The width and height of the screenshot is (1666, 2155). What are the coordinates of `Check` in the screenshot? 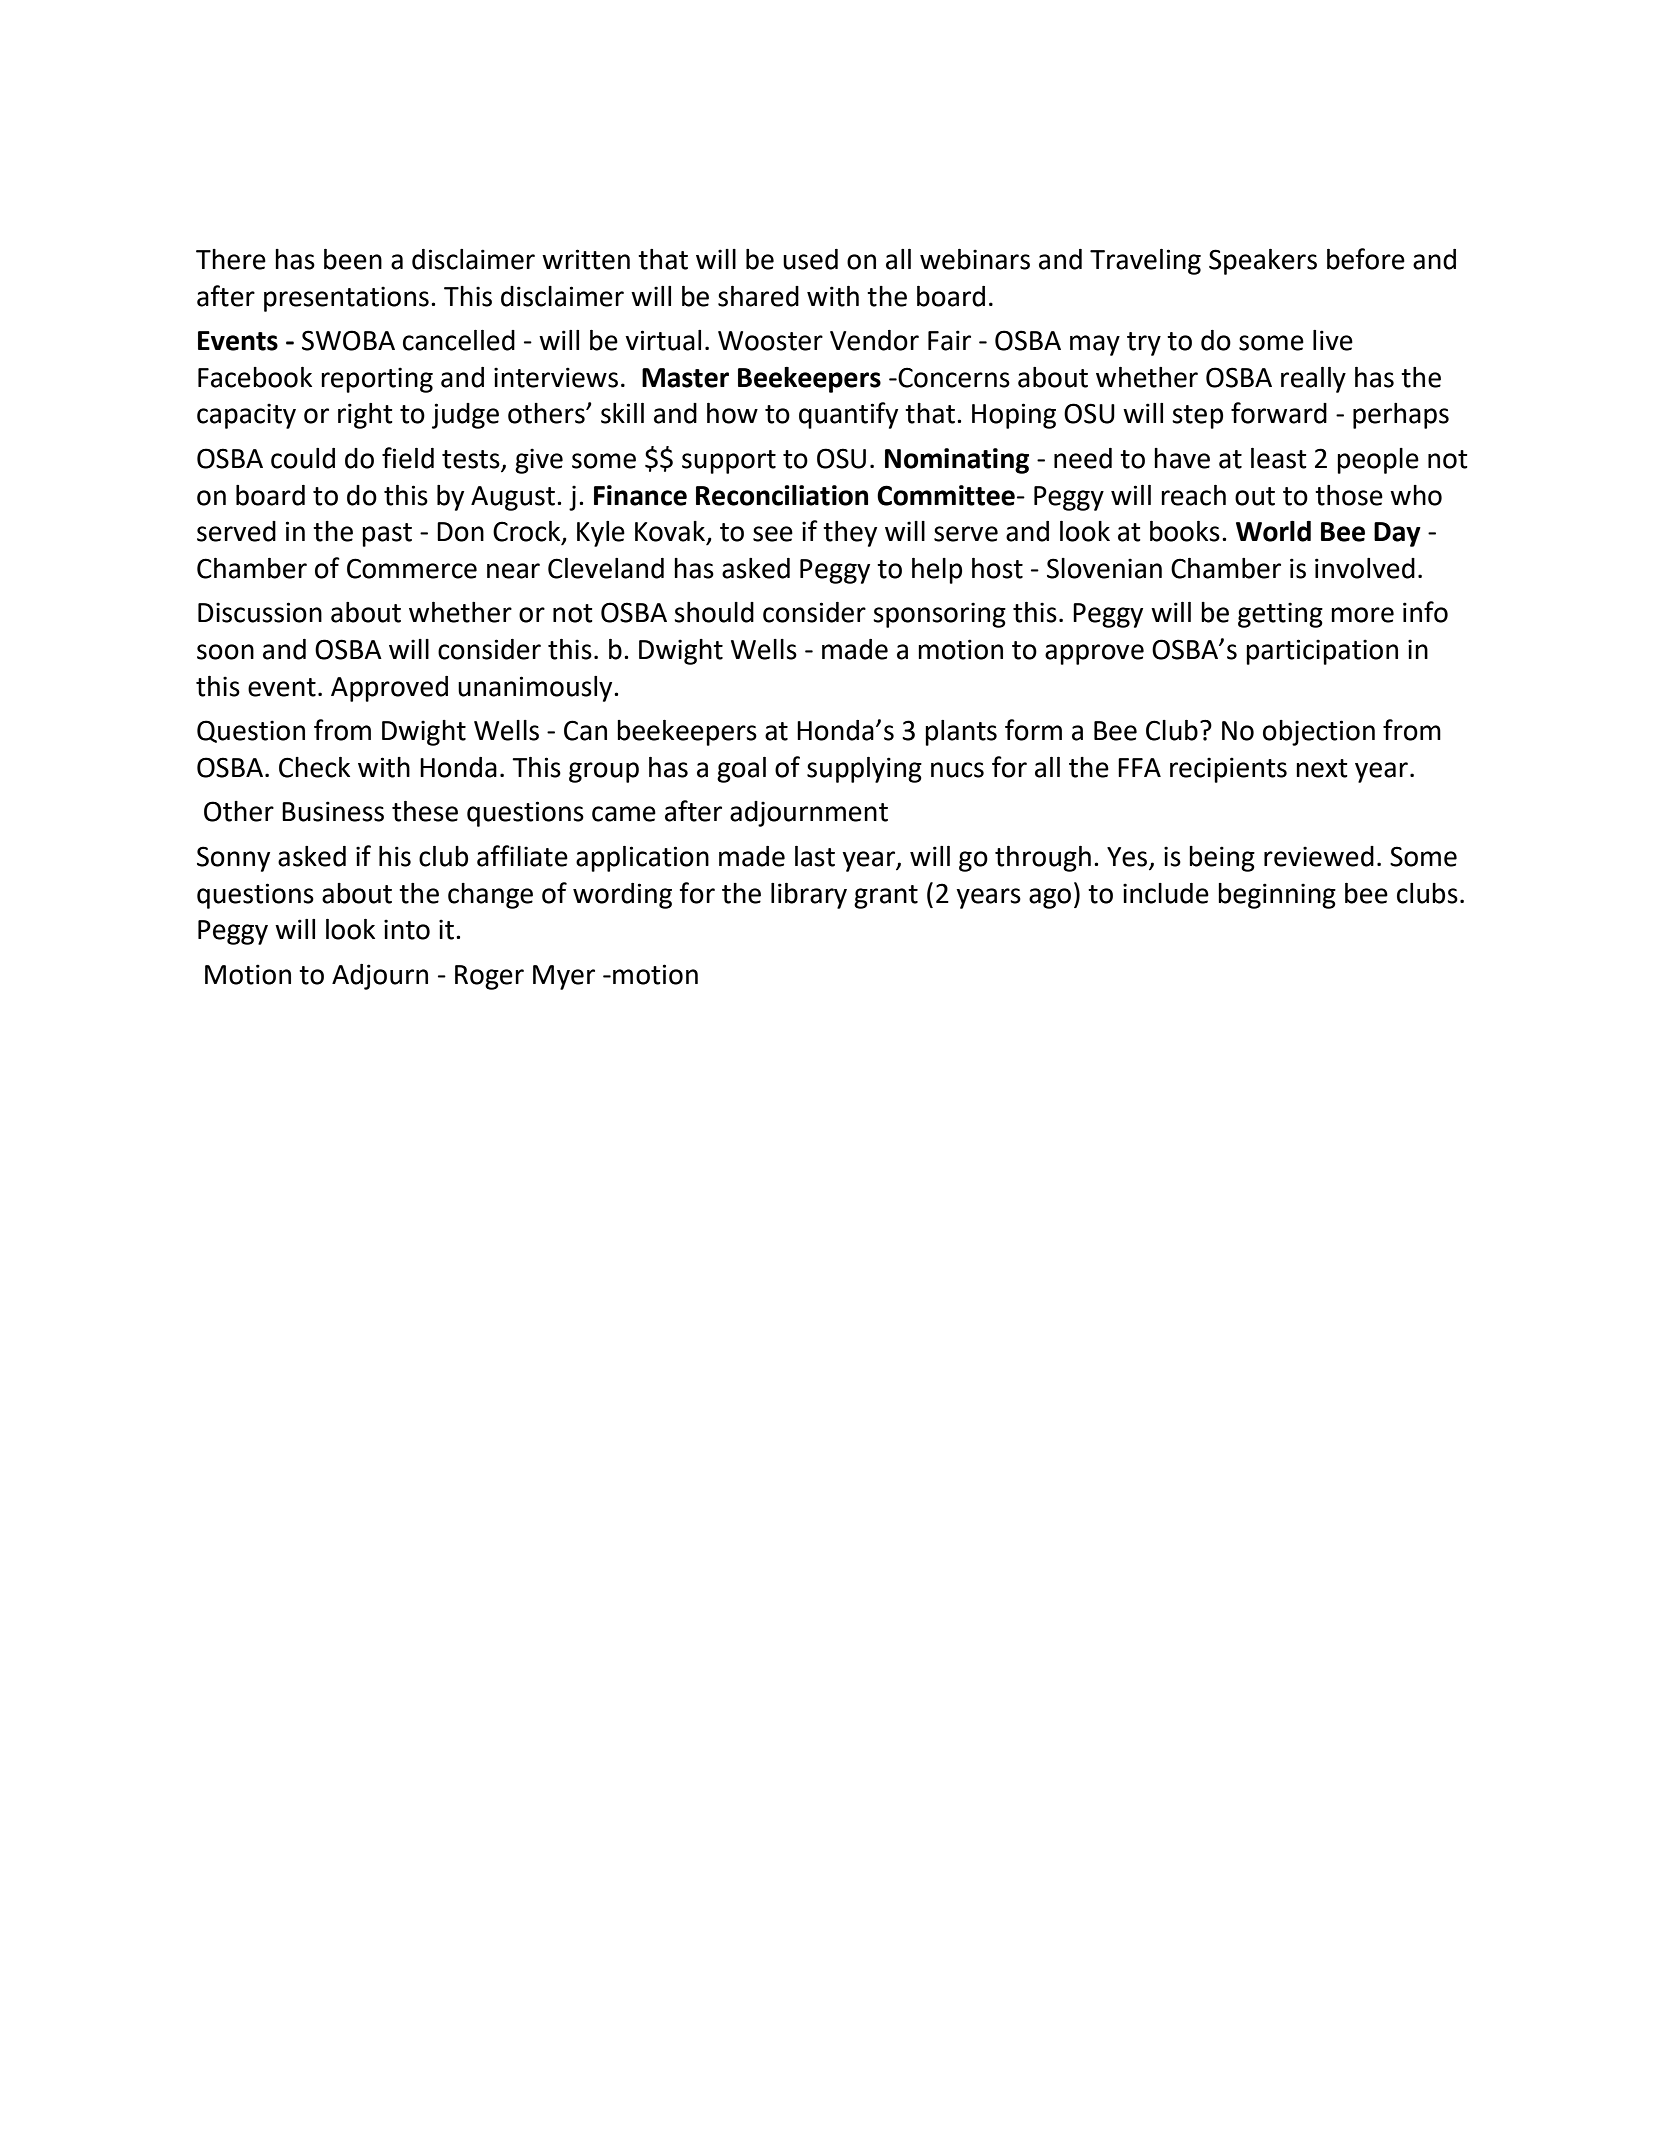 It's located at (314, 767).
